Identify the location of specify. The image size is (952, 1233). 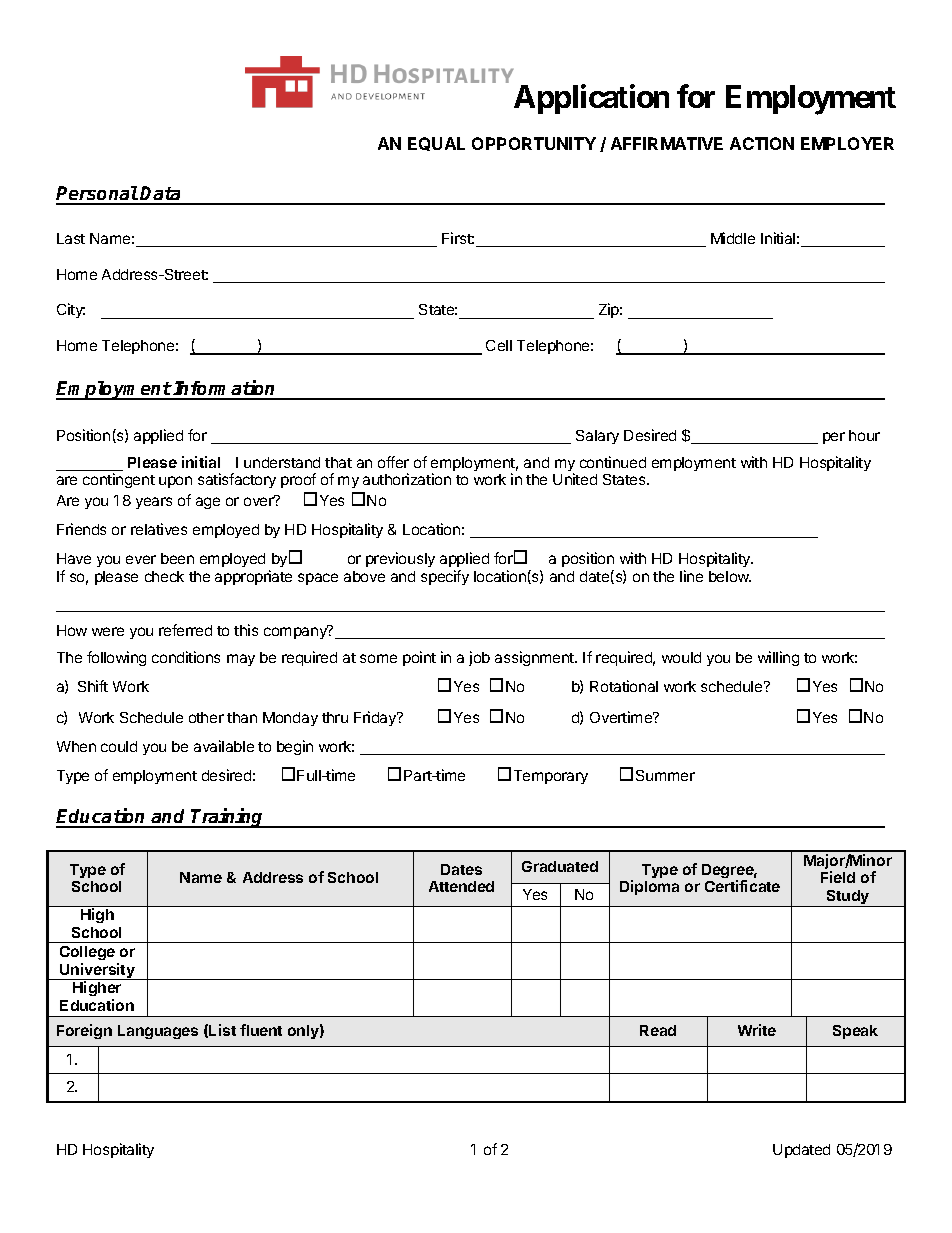
(445, 577).
